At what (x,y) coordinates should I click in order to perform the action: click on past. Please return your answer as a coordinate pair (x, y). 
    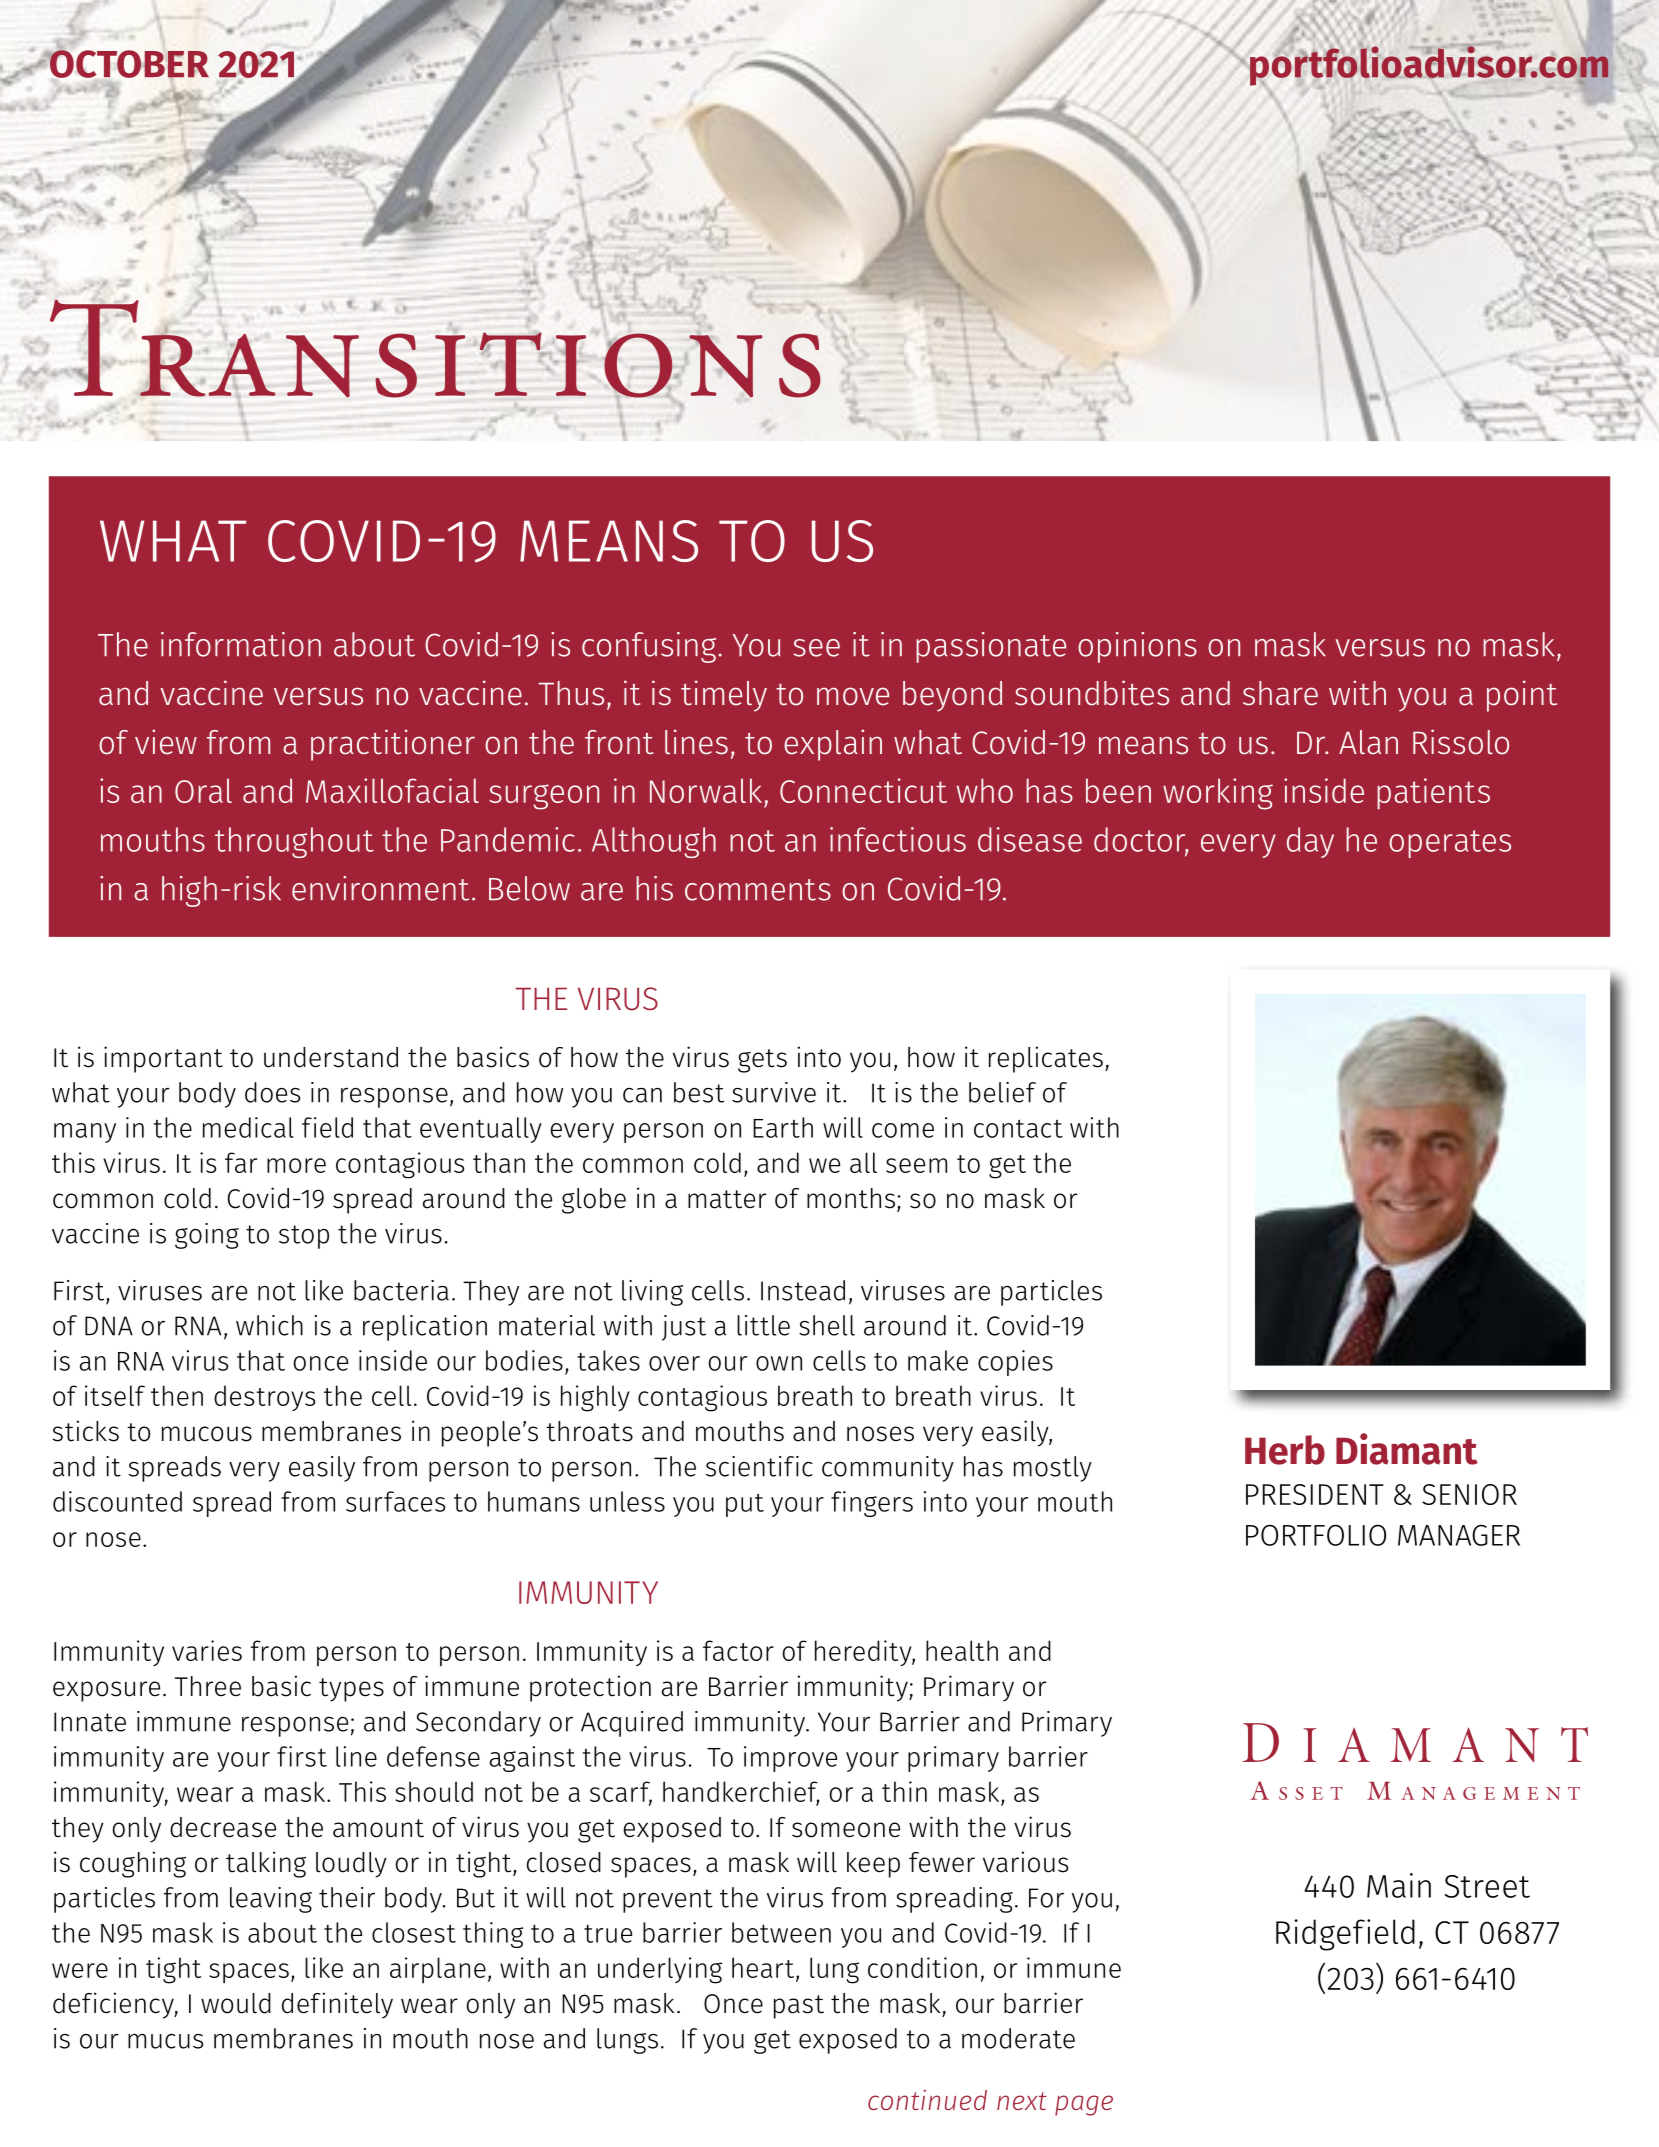
    Looking at the image, I should click on (799, 2007).
